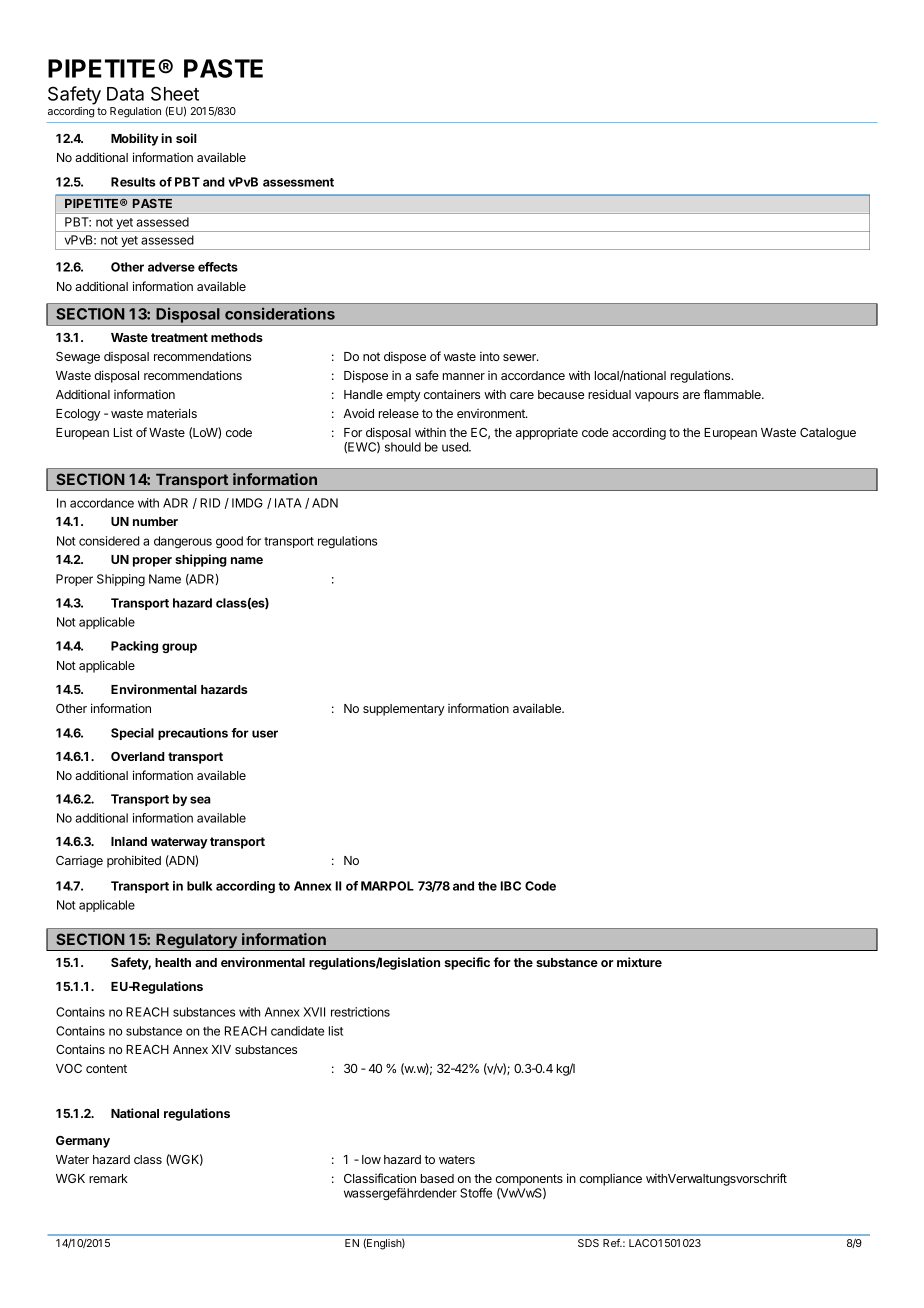  What do you see at coordinates (828, 434) in the screenshot?
I see `Catalogue` at bounding box center [828, 434].
